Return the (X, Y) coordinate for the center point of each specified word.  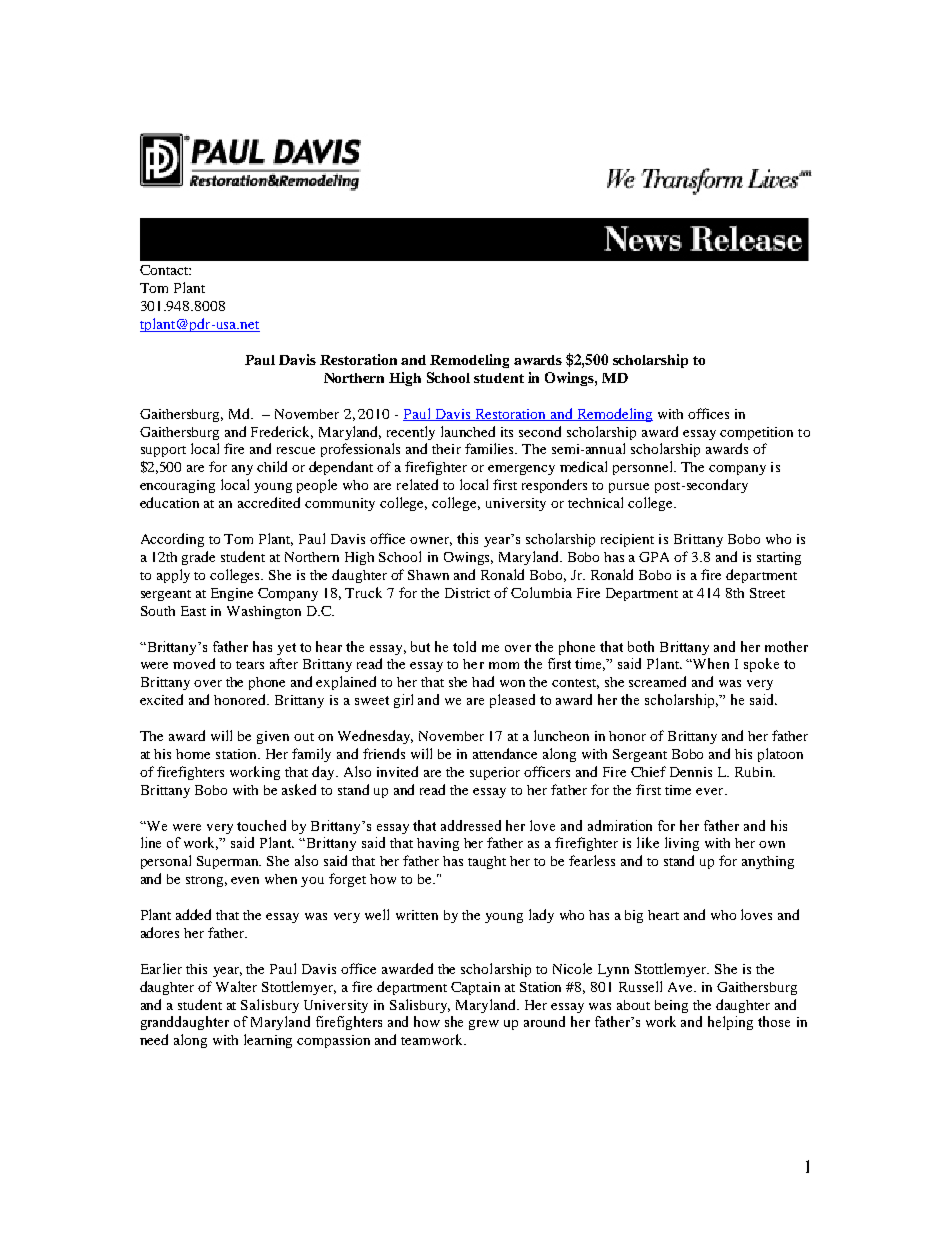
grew (484, 1025)
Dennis (691, 772)
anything (768, 862)
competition (756, 433)
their (446, 449)
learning (268, 1041)
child (272, 466)
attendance (505, 753)
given (273, 737)
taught (487, 862)
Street (767, 593)
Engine (232, 594)
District (467, 593)
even (245, 880)
